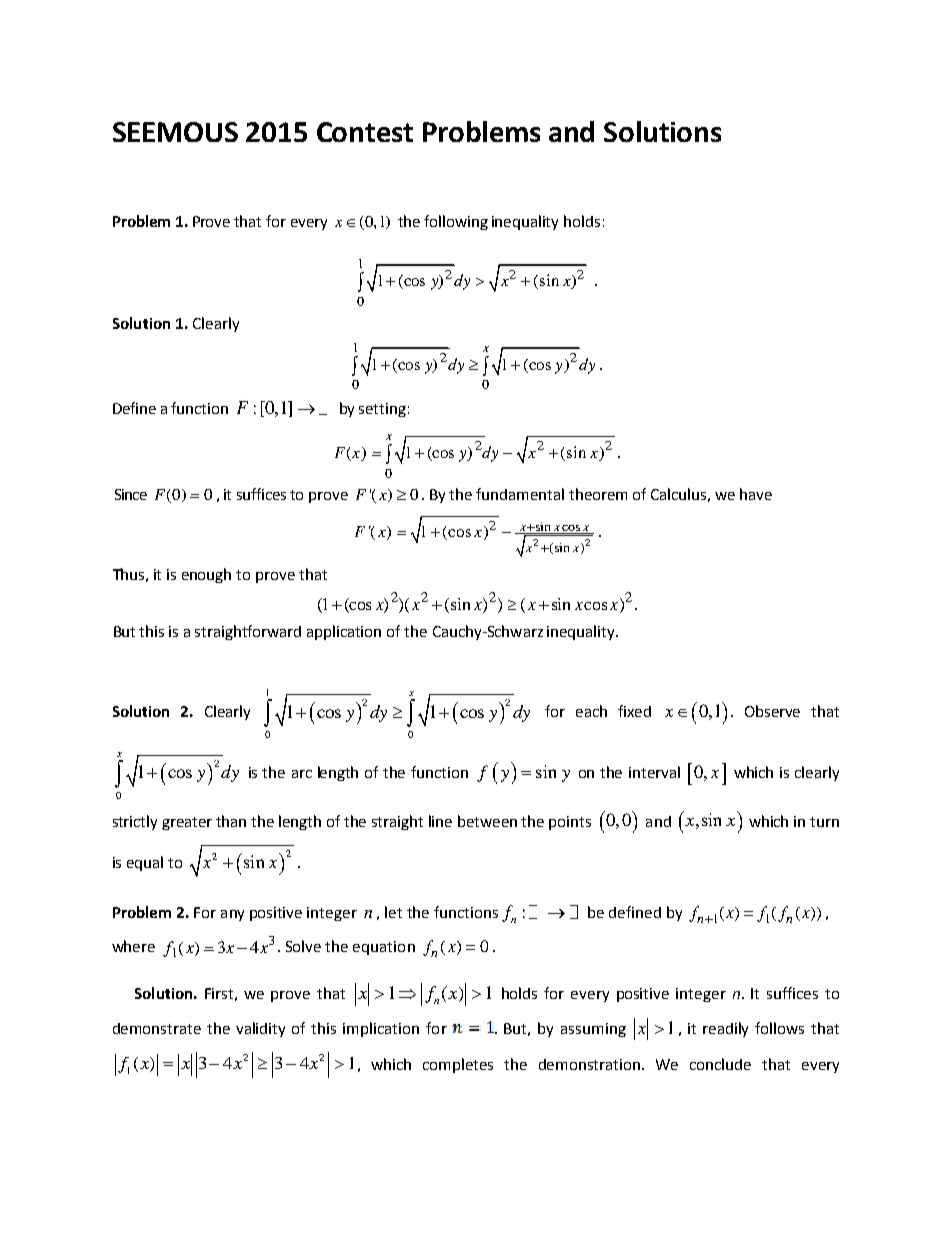 The width and height of the screenshot is (952, 1233). Describe the element at coordinates (756, 494) in the screenshot. I see `have` at that location.
